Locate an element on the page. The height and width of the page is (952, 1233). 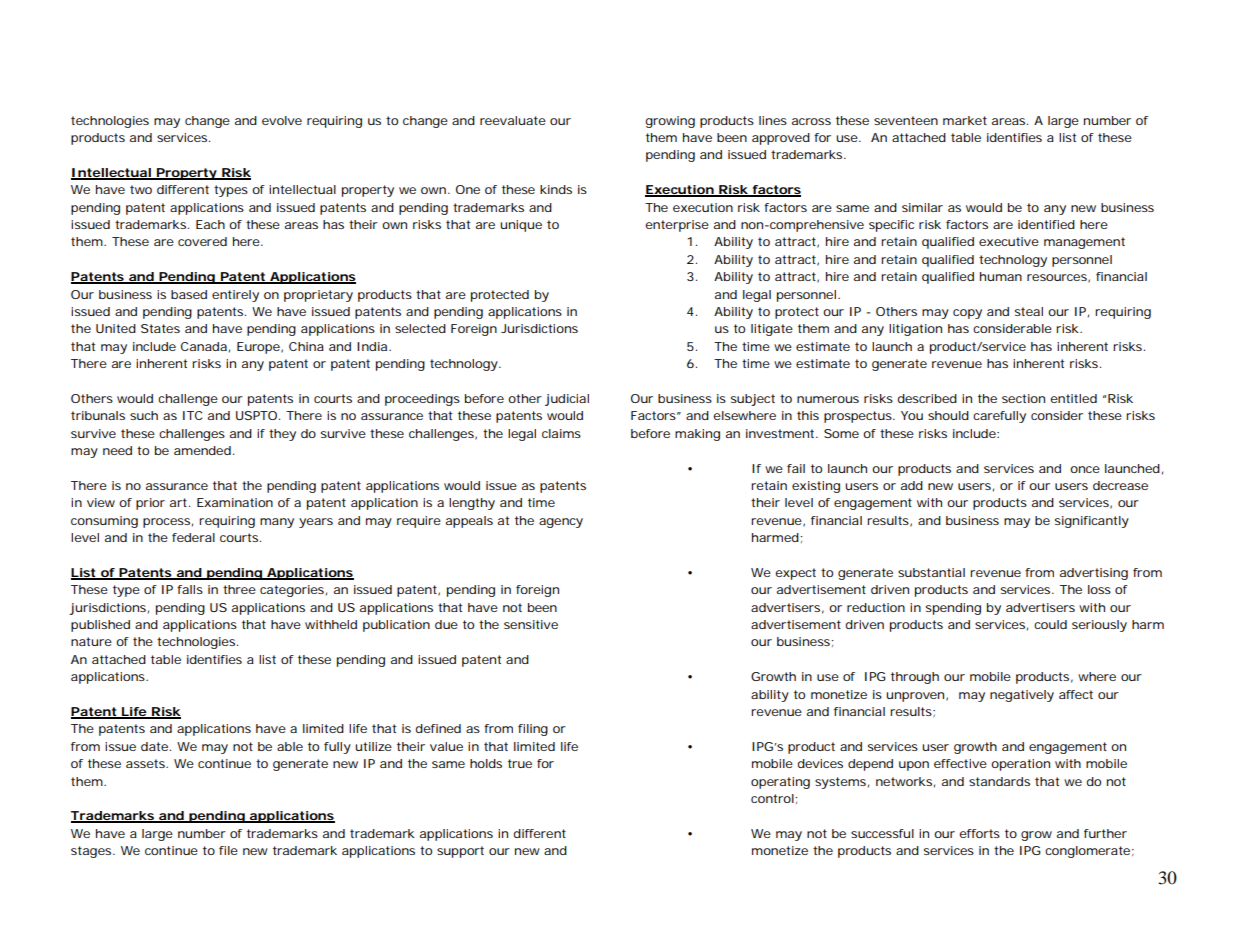
entirely is located at coordinates (235, 296).
